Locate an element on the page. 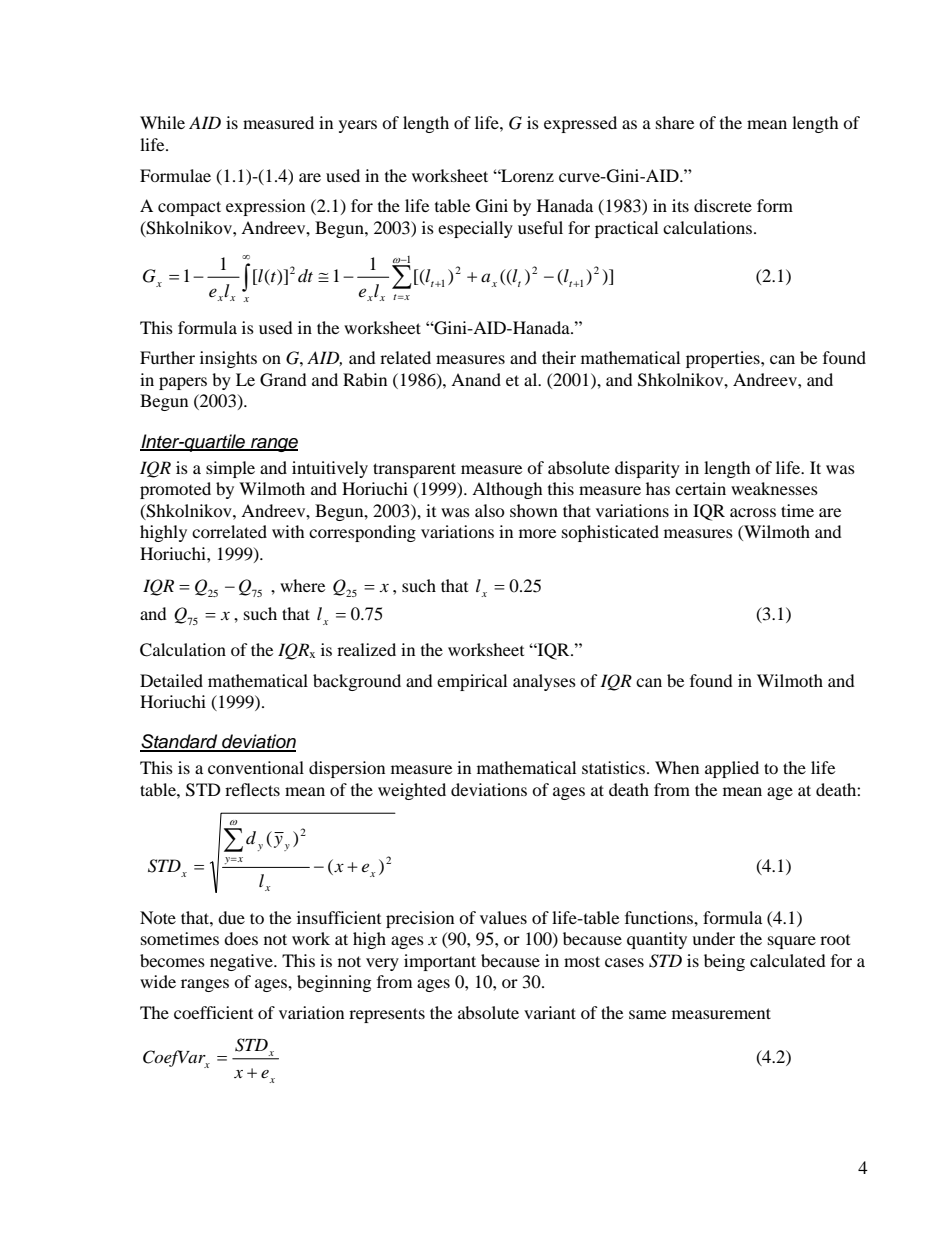 The height and width of the document is (1233, 952). properties is located at coordinates (724, 359).
